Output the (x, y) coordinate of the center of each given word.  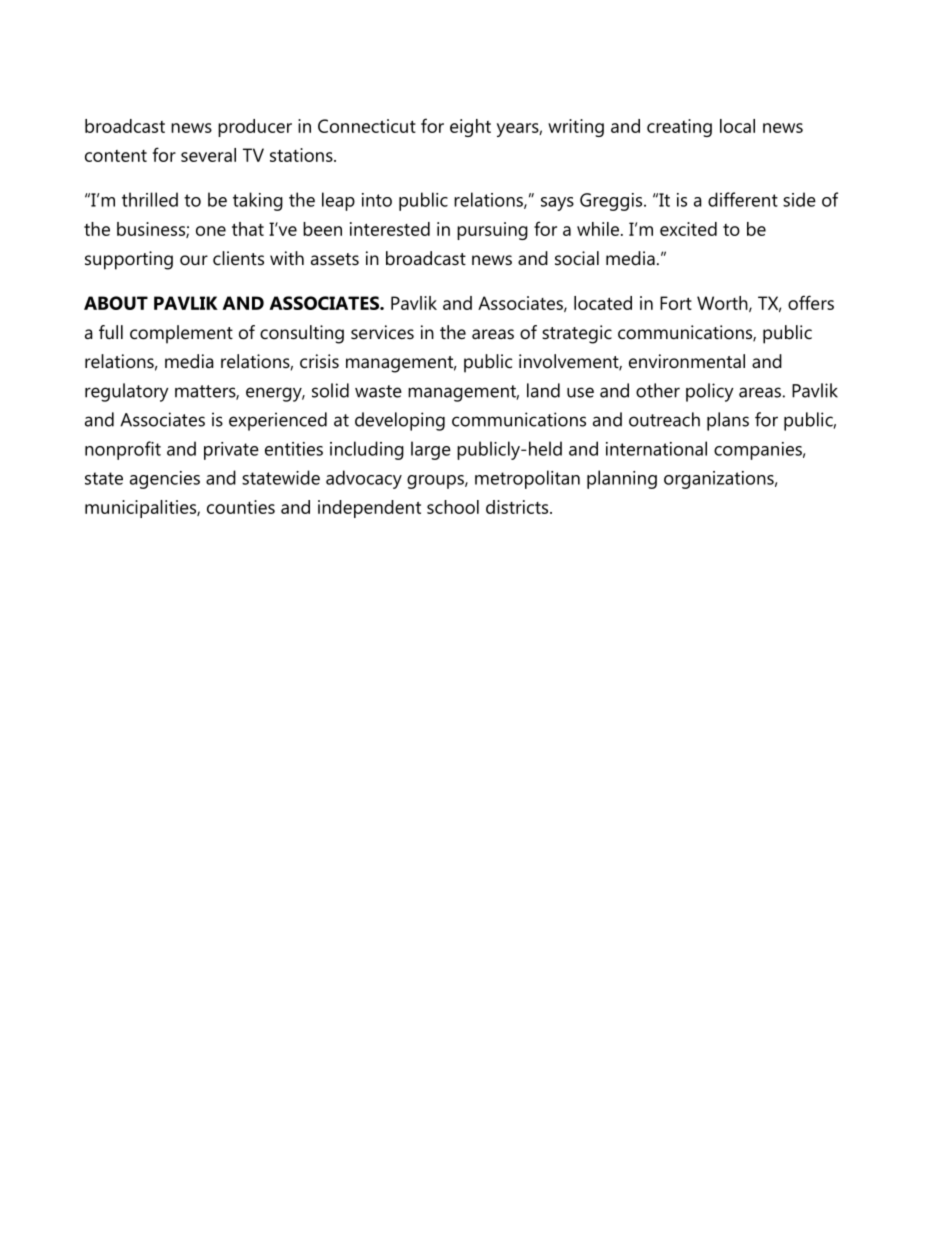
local (737, 126)
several (208, 155)
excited (688, 229)
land (543, 390)
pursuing (492, 231)
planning (622, 479)
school (453, 507)
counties (241, 507)
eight (470, 128)
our (194, 260)
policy (710, 392)
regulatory (127, 392)
